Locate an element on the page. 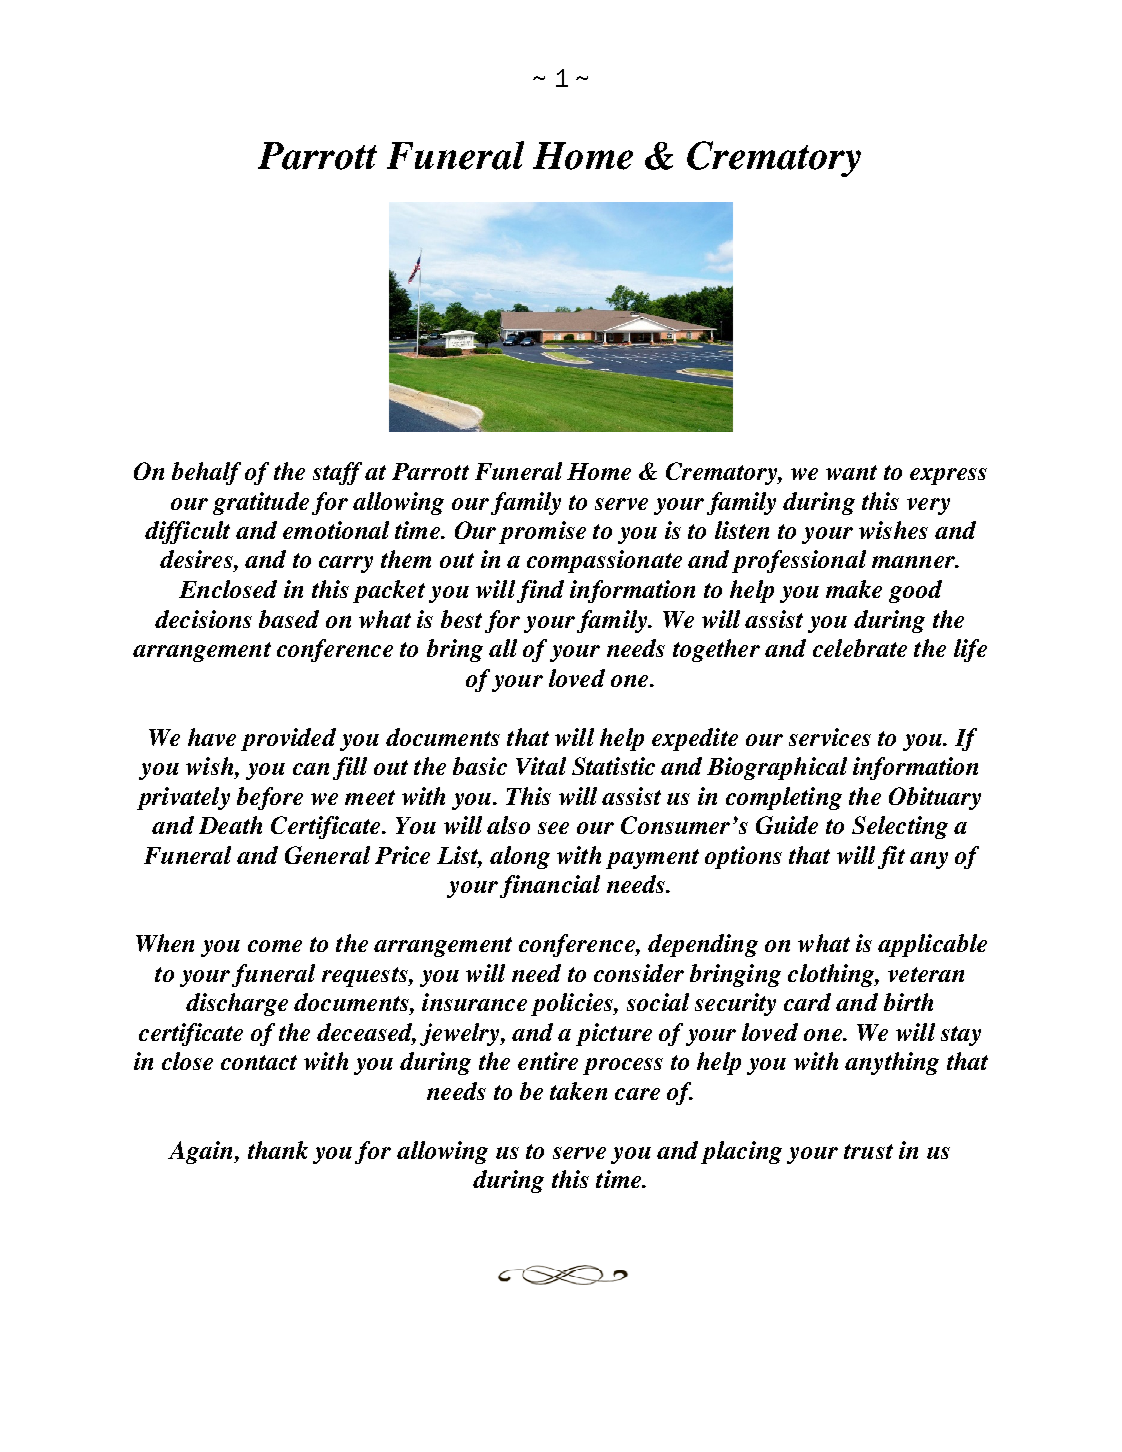 The image size is (1122, 1452). thank is located at coordinates (278, 1150).
